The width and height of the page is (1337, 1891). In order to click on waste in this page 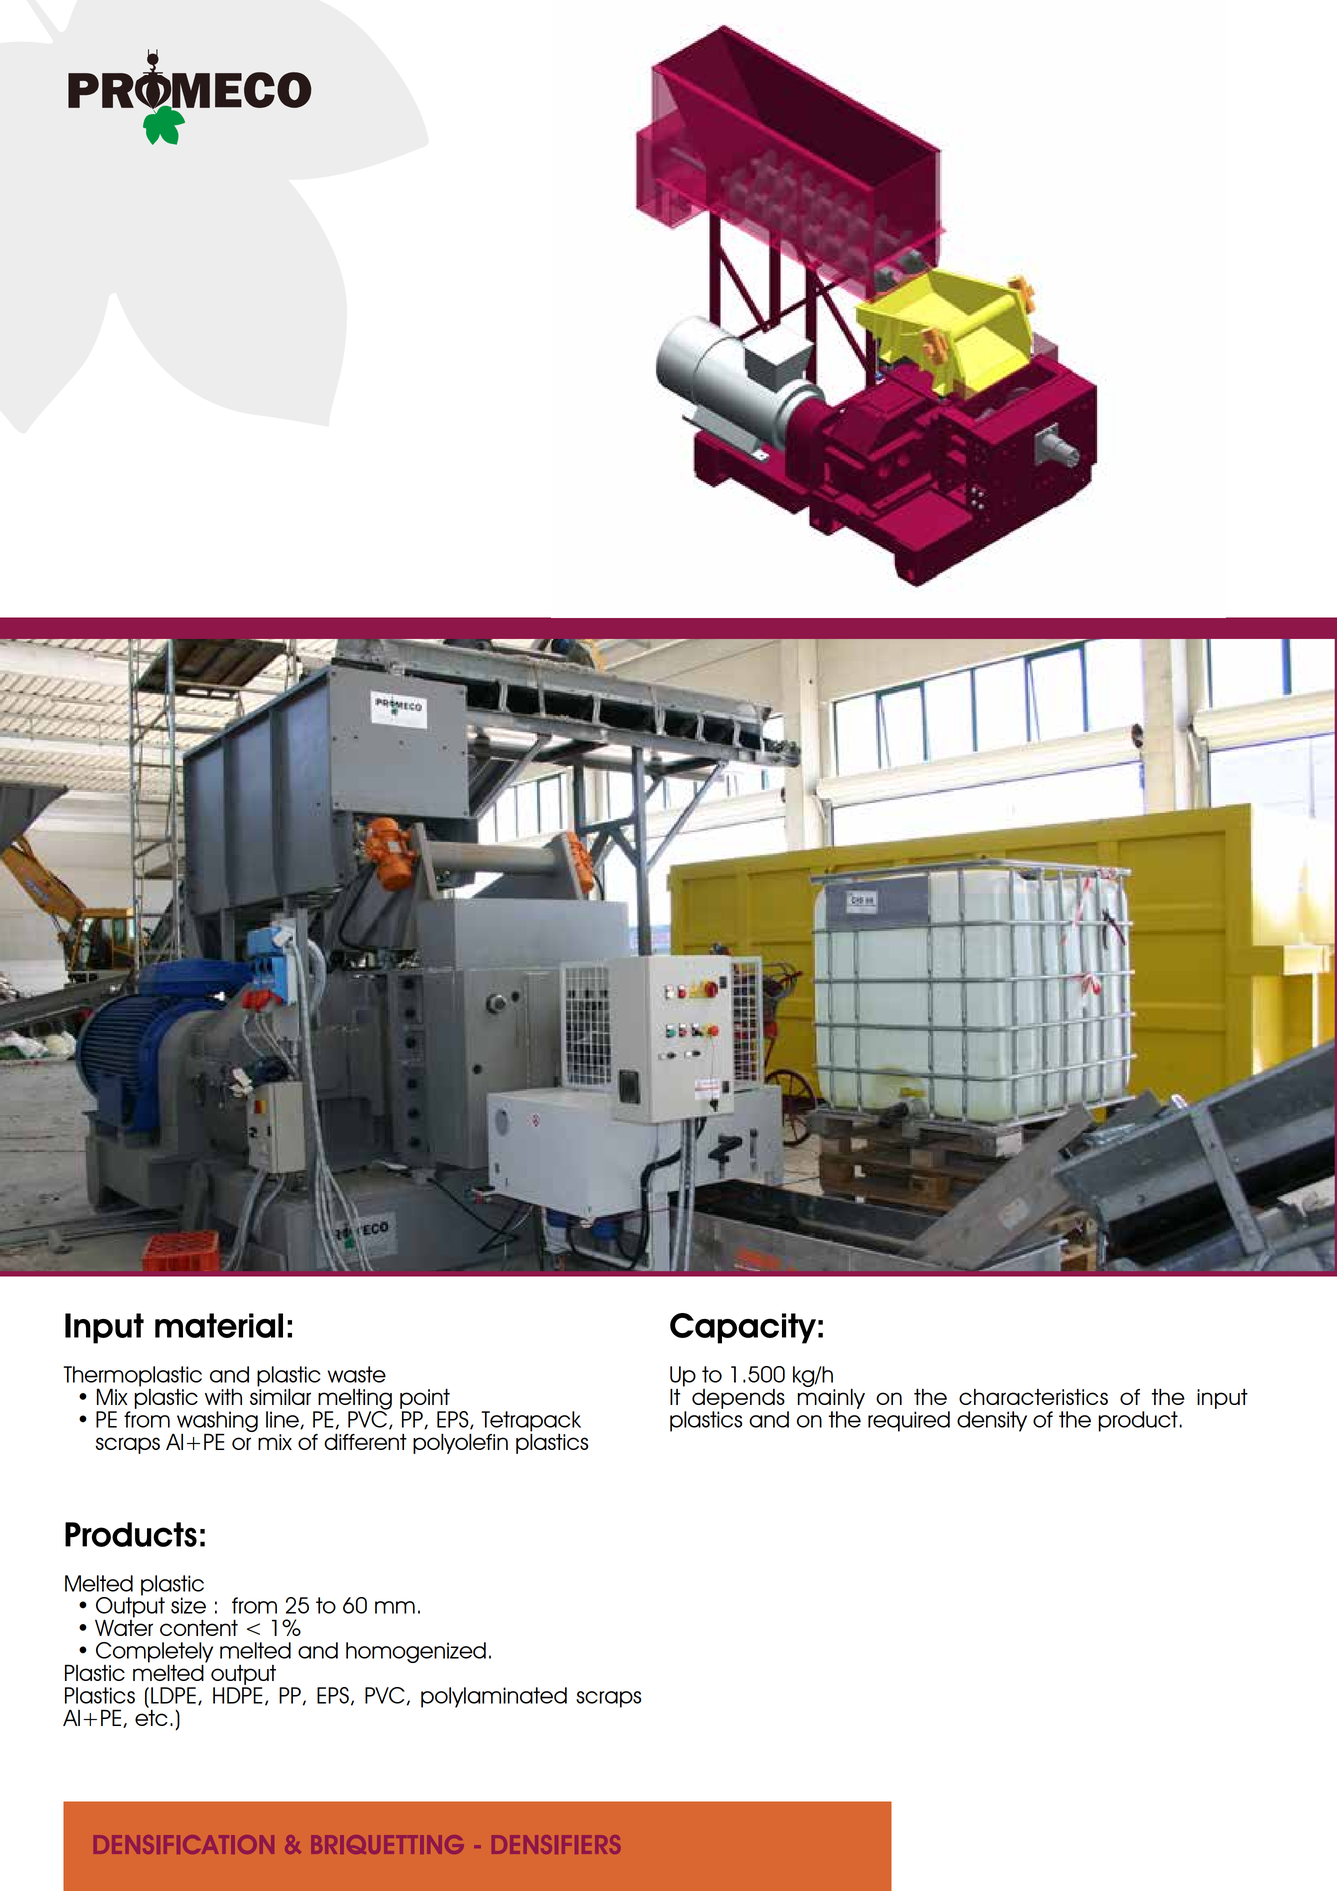, I will do `click(357, 1374)`.
